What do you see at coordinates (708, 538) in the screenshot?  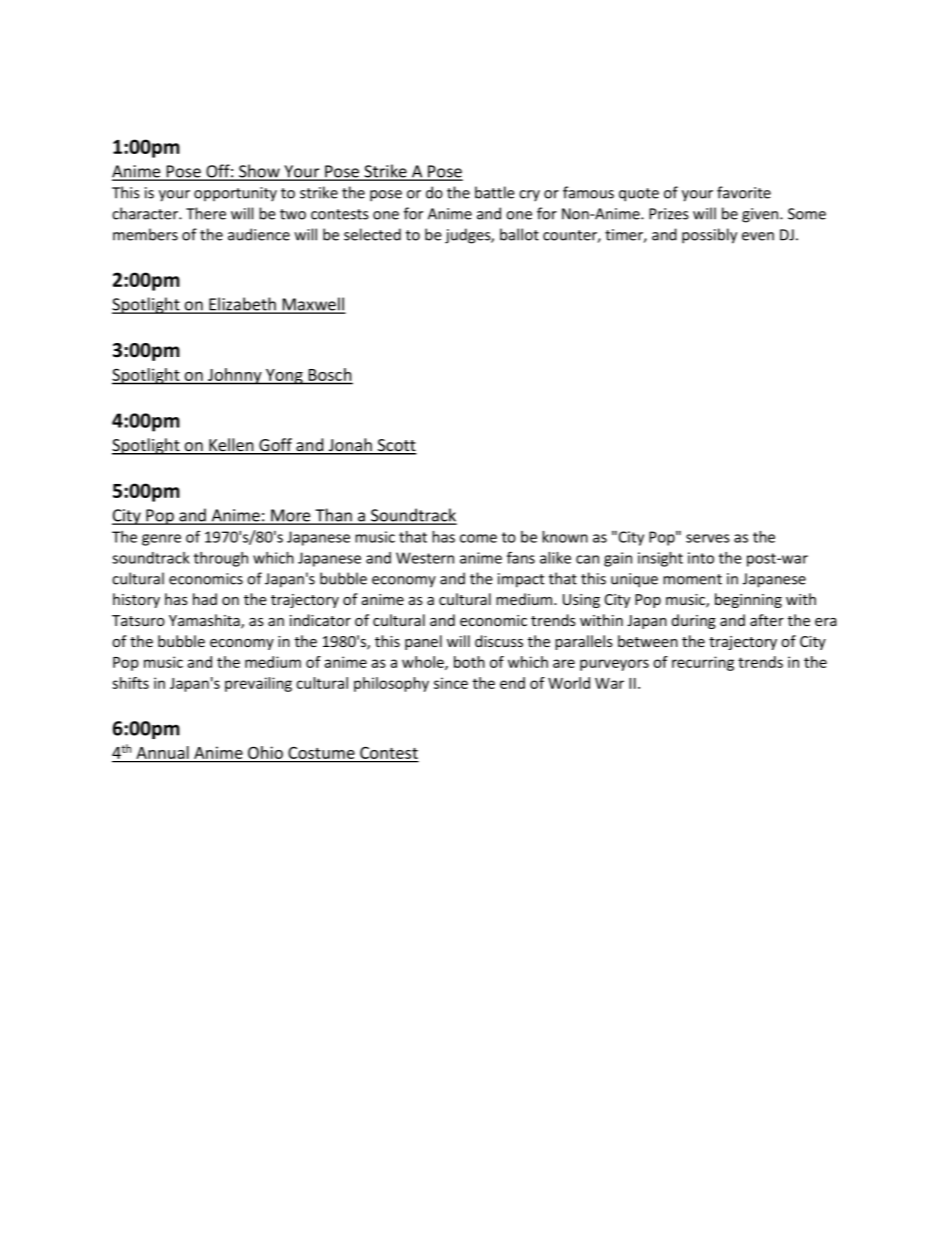 I see `serves` at bounding box center [708, 538].
